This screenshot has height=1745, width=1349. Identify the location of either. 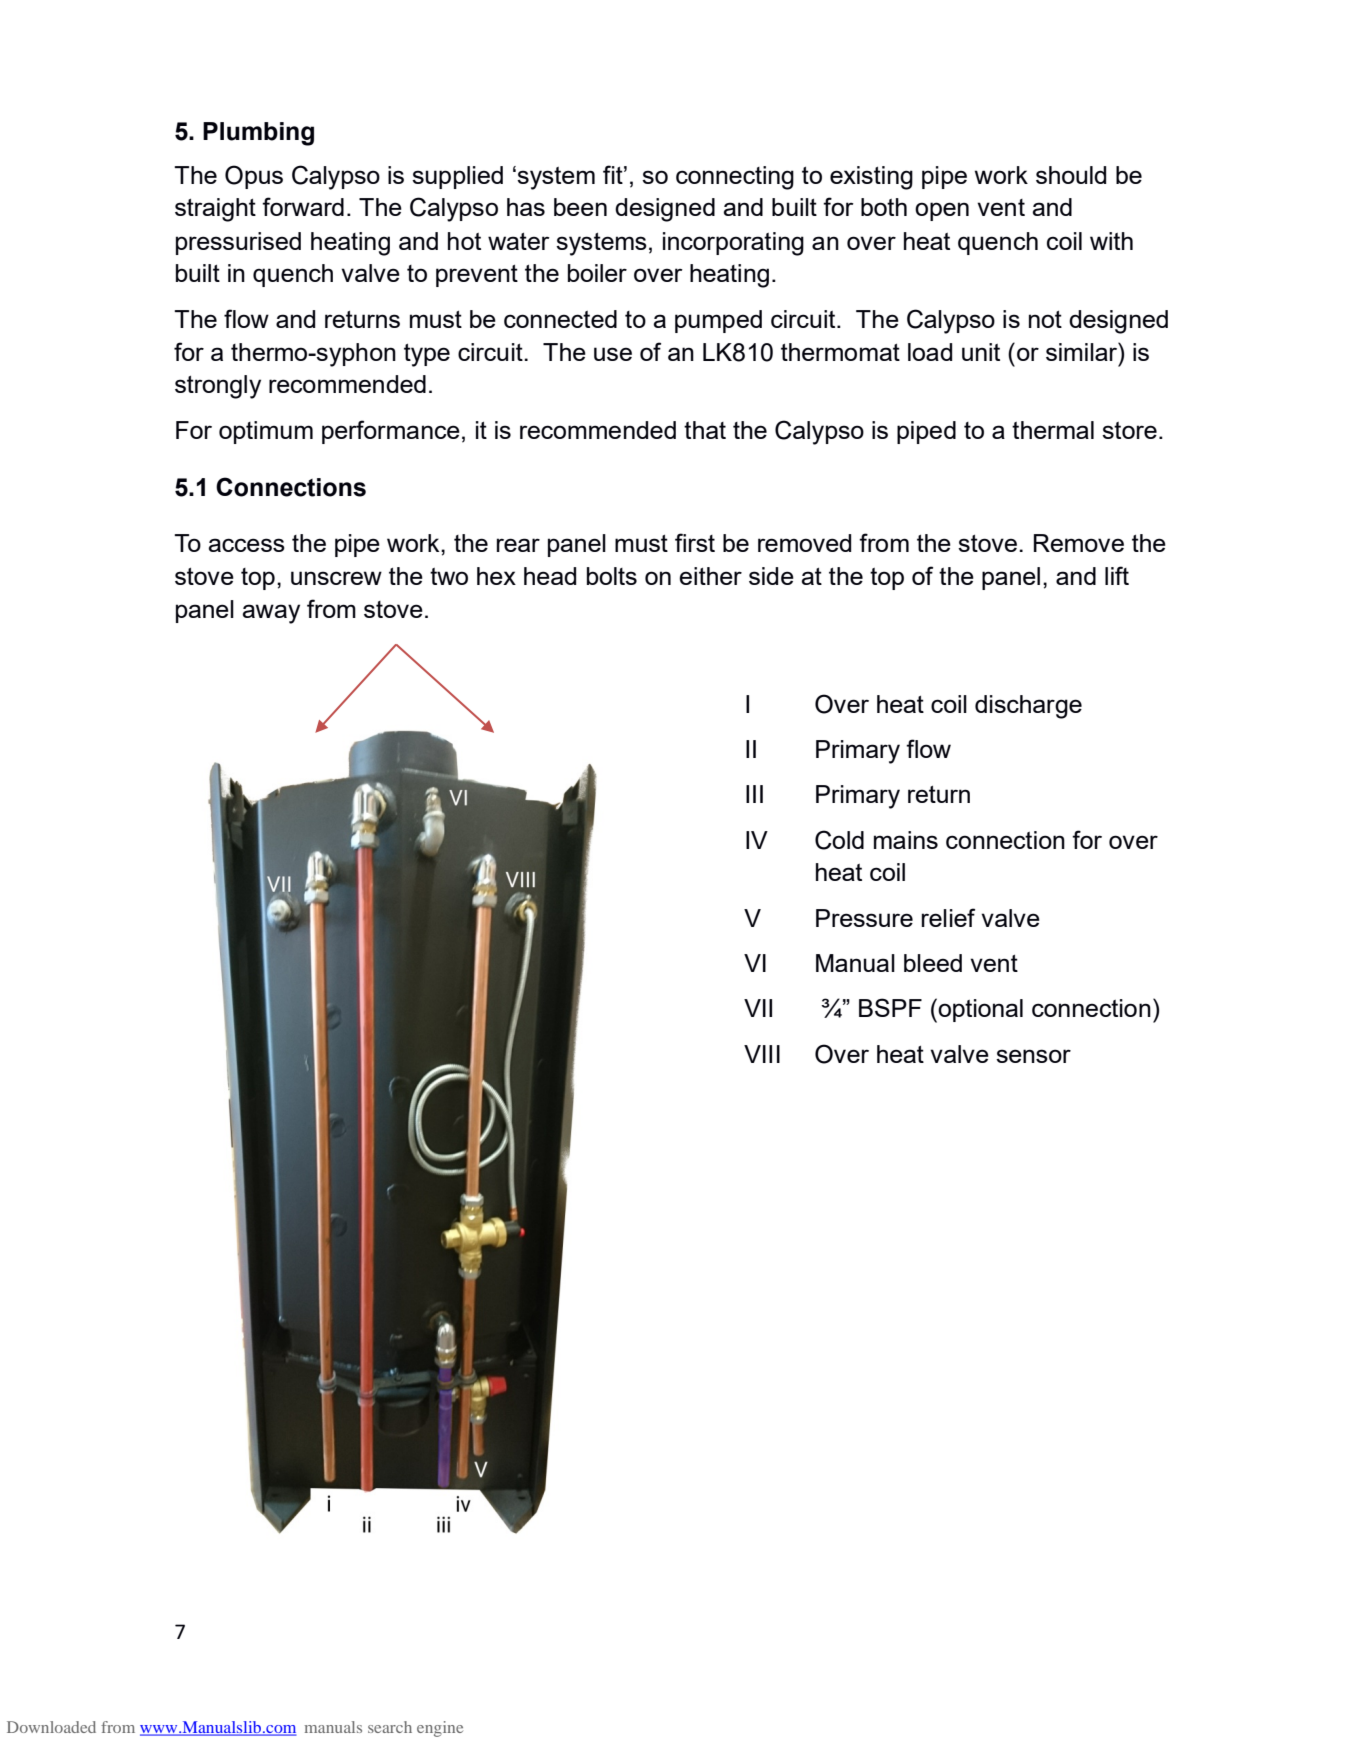
(710, 576).
